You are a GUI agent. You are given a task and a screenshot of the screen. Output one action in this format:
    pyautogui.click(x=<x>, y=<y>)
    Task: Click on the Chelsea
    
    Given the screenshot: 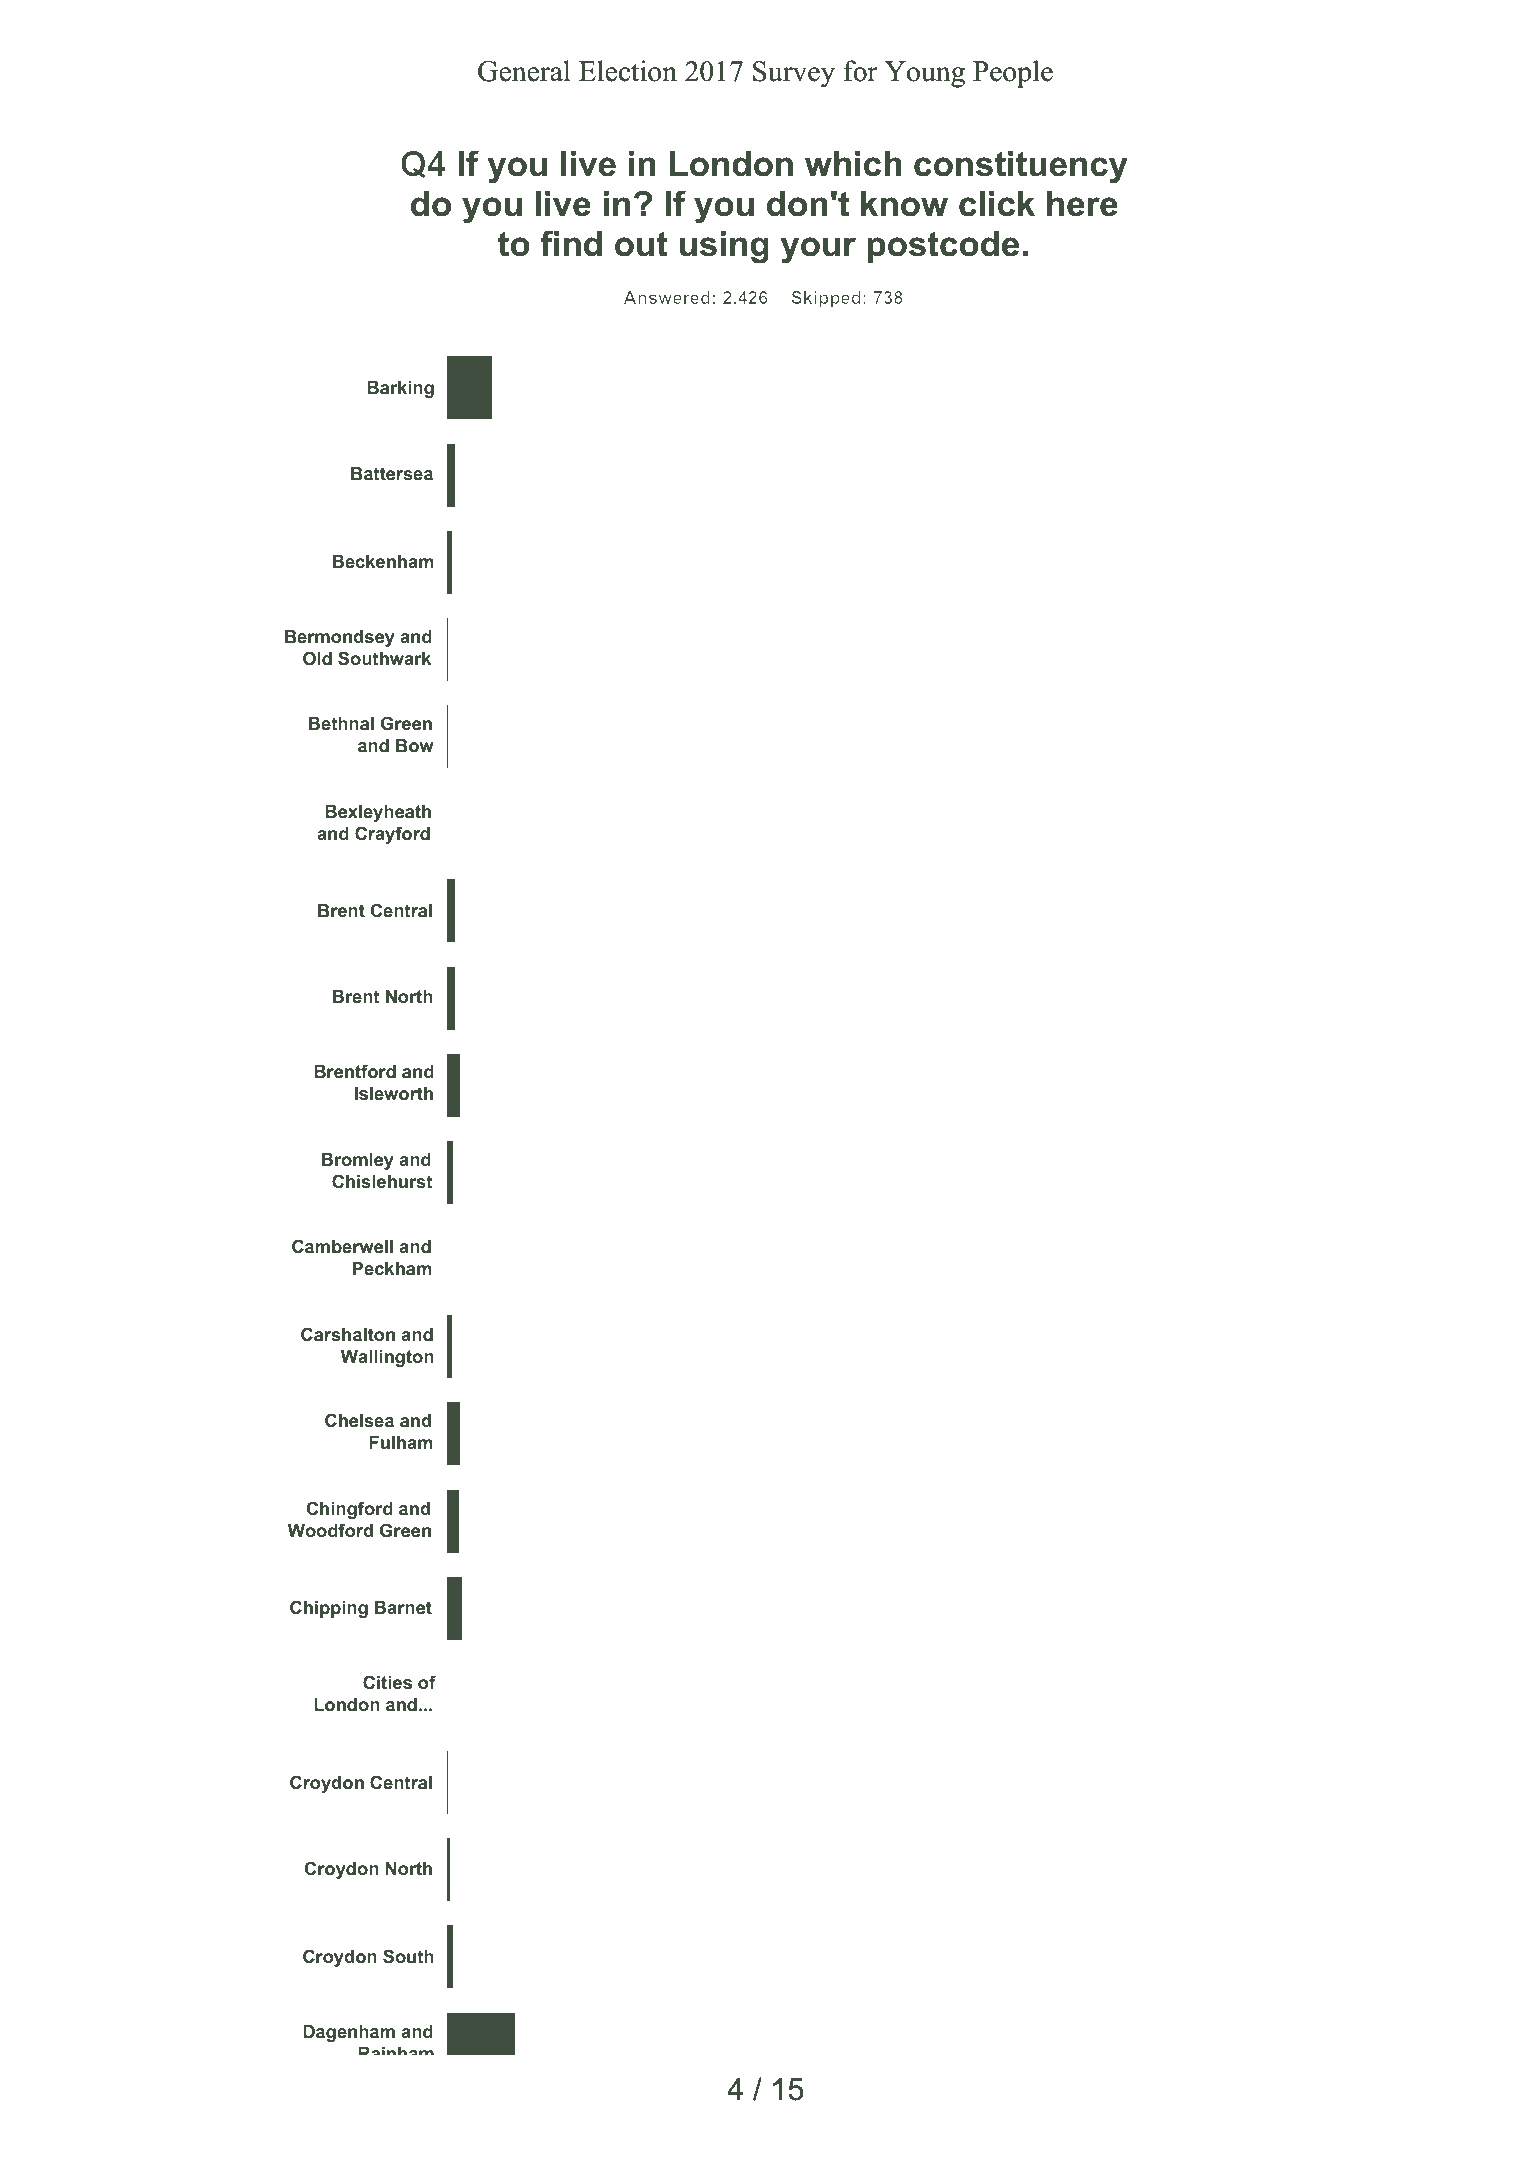 What is the action you would take?
    pyautogui.click(x=359, y=1420)
